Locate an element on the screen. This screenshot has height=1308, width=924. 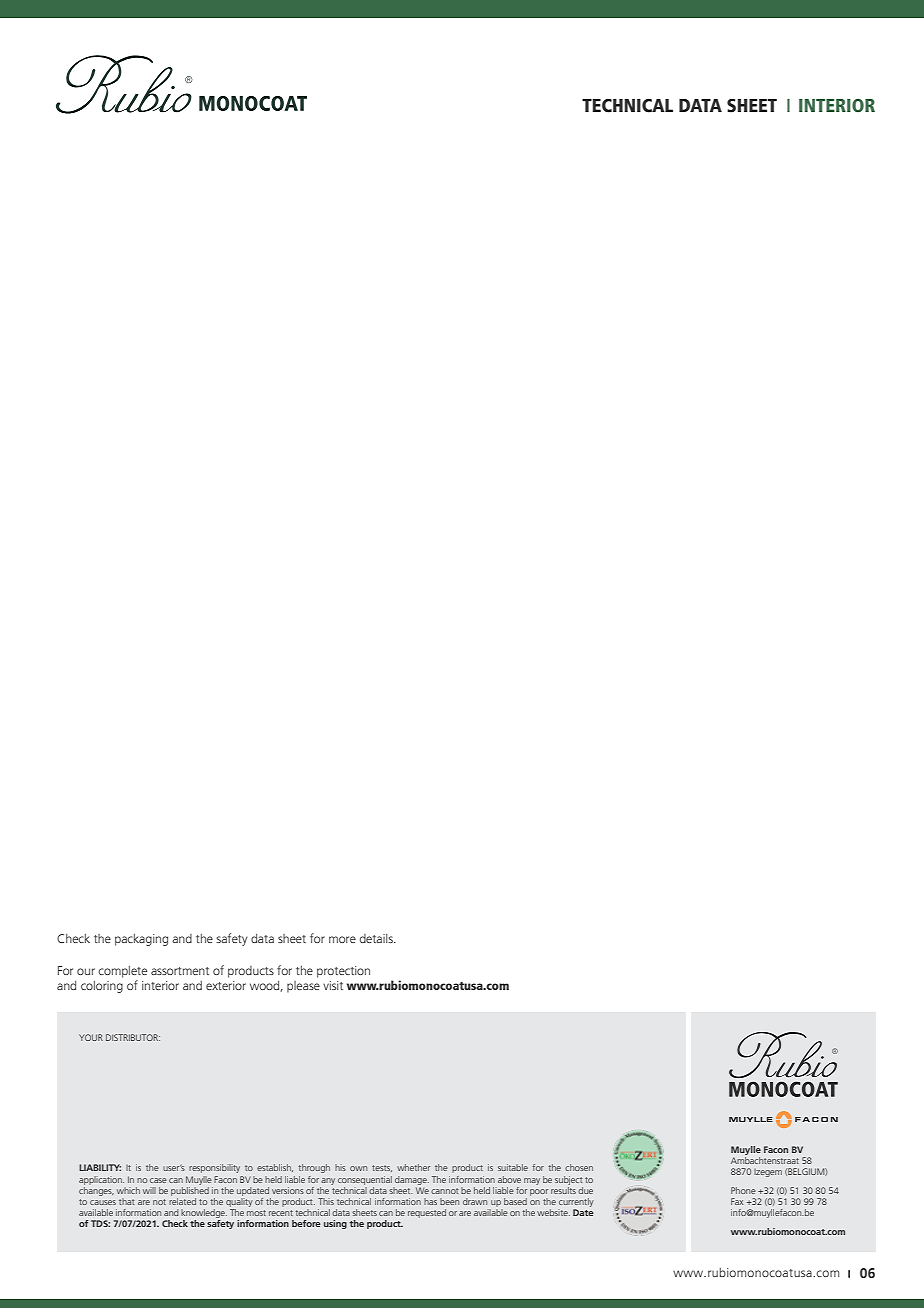
chosen is located at coordinates (579, 1167).
